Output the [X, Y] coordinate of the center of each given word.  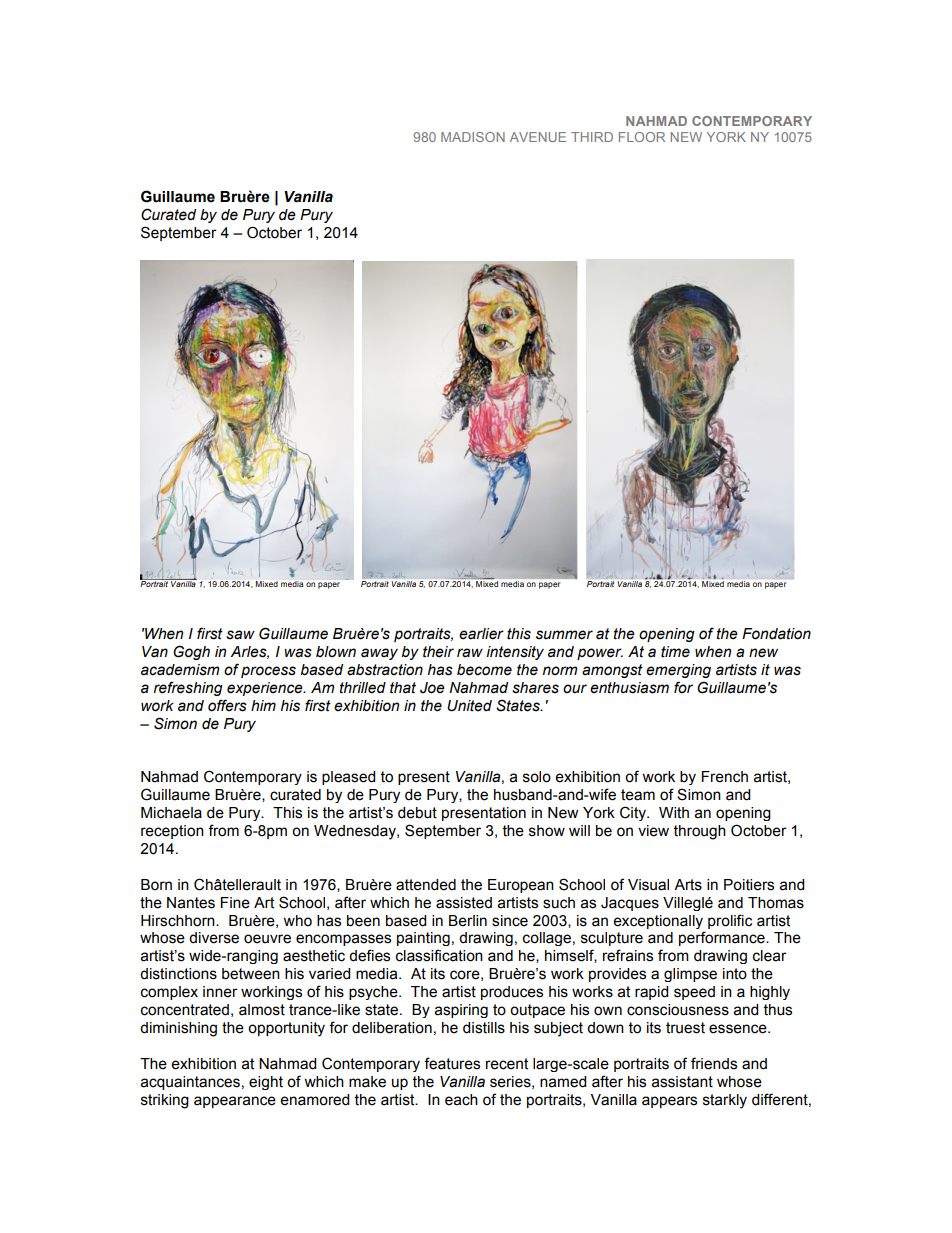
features [452, 1063]
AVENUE [538, 137]
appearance [235, 1102]
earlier [481, 634]
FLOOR [642, 137]
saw [240, 635]
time [675, 652]
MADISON [473, 137]
